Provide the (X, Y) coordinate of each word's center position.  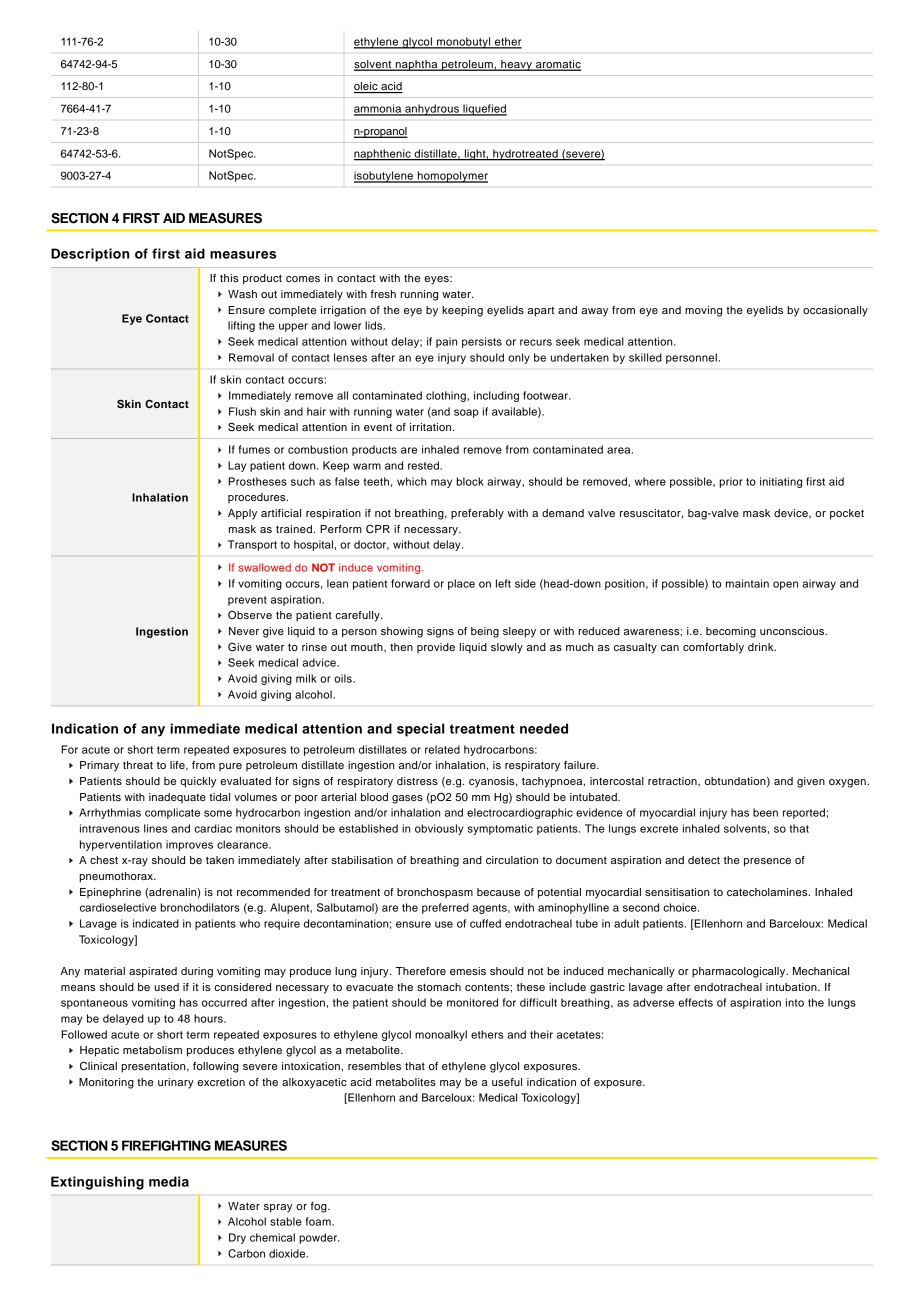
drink (762, 647)
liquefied (484, 110)
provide (436, 648)
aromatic (557, 65)
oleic (367, 87)
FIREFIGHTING (166, 1145)
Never (244, 631)
